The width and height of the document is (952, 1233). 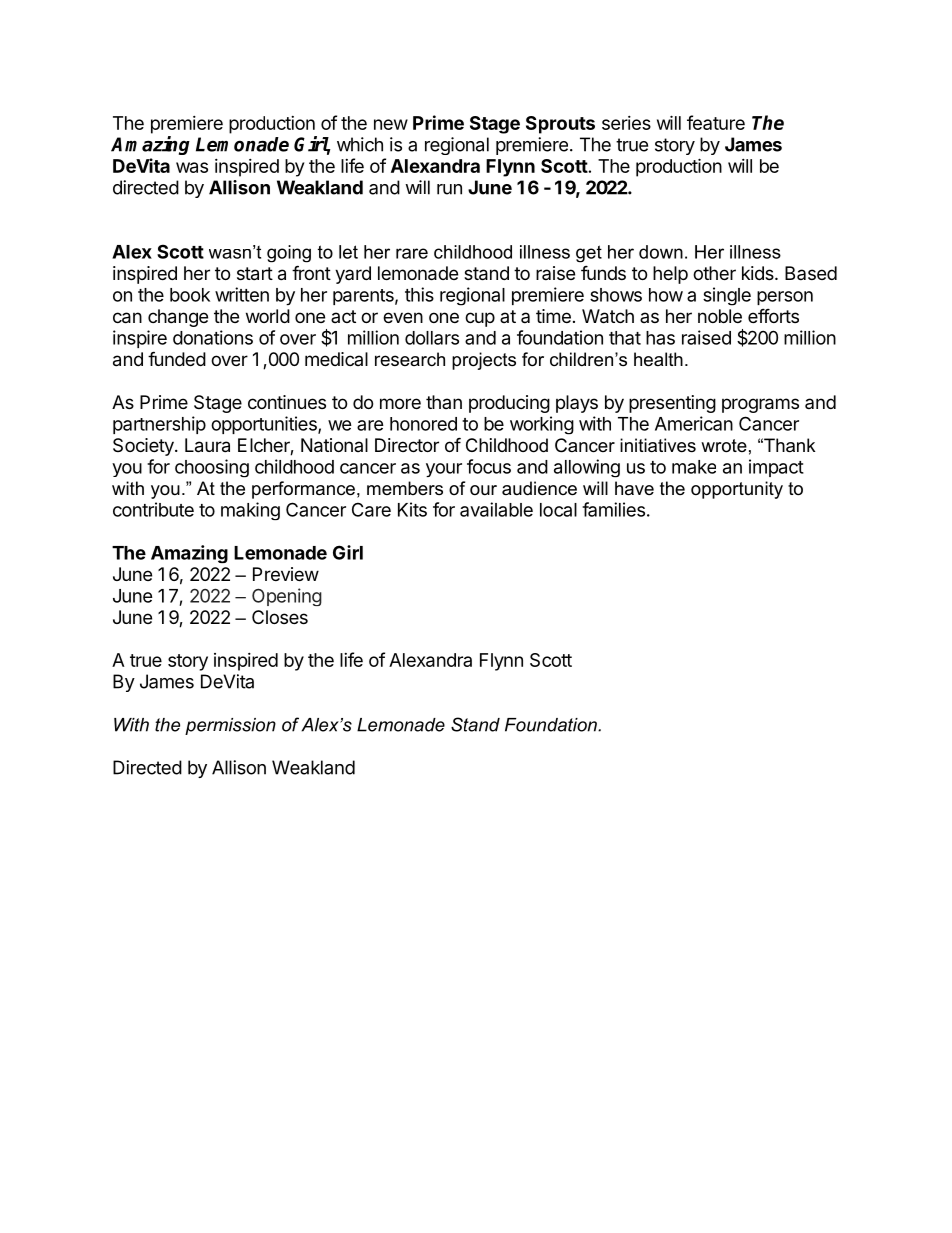 I want to click on making, so click(x=250, y=511).
